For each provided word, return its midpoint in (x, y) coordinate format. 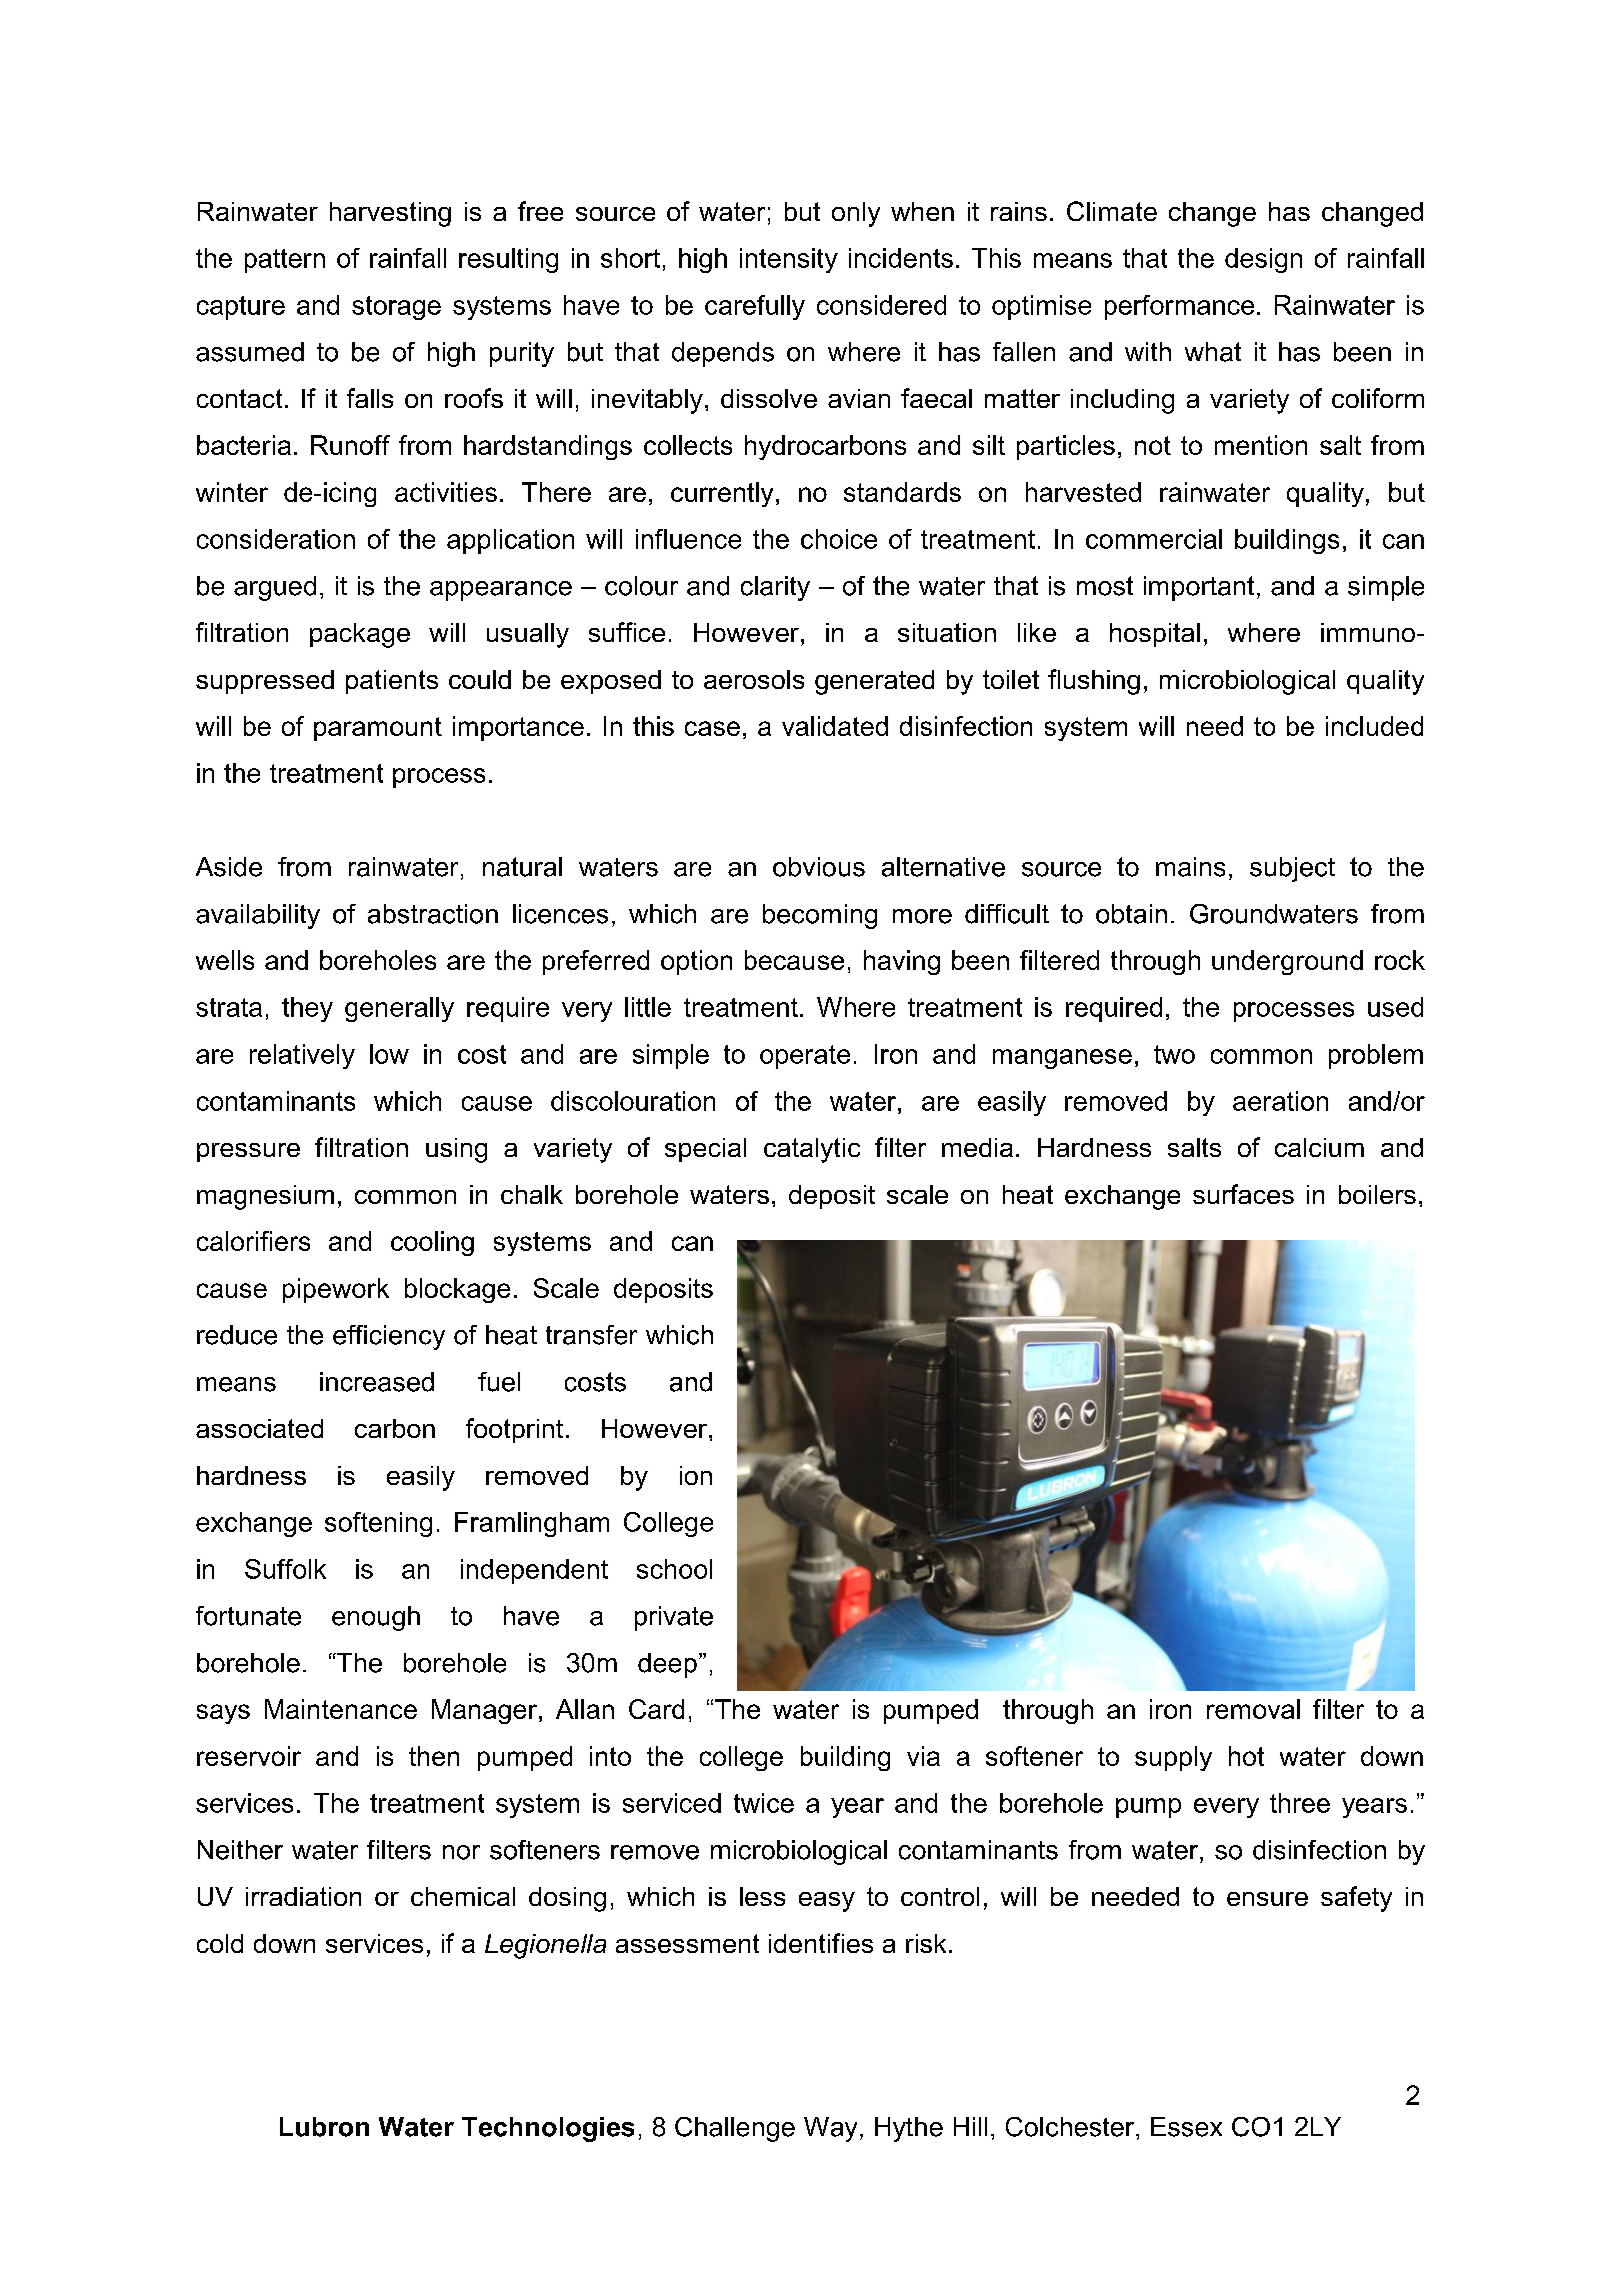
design (1263, 260)
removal (1253, 1709)
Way (830, 2129)
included (1374, 726)
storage (396, 308)
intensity (789, 260)
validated (835, 726)
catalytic (812, 1150)
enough (376, 1618)
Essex (1186, 2127)
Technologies (548, 2129)
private (674, 1618)
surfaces (1243, 1194)
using (456, 1150)
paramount (378, 729)
